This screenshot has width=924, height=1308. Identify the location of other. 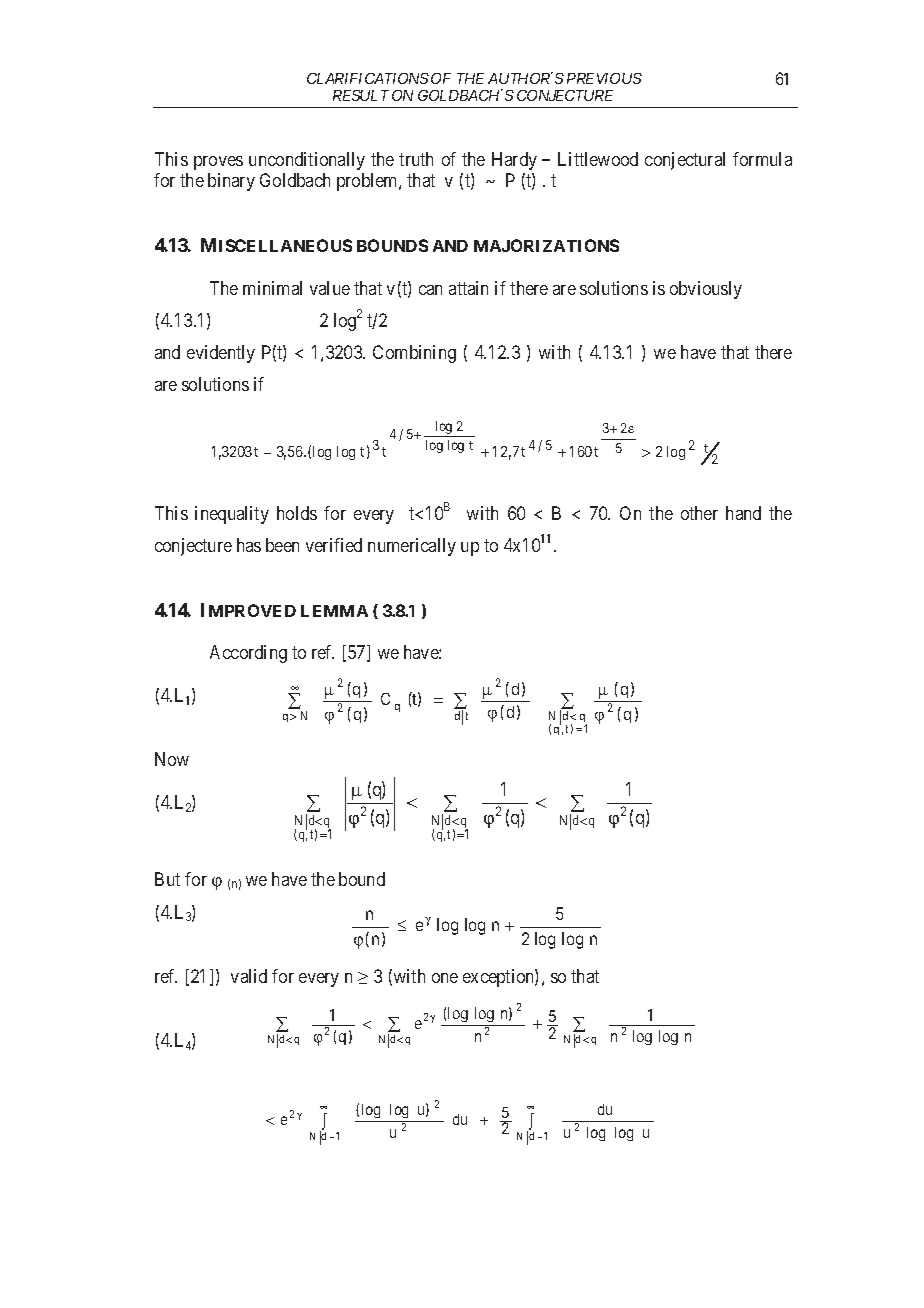
(699, 513).
